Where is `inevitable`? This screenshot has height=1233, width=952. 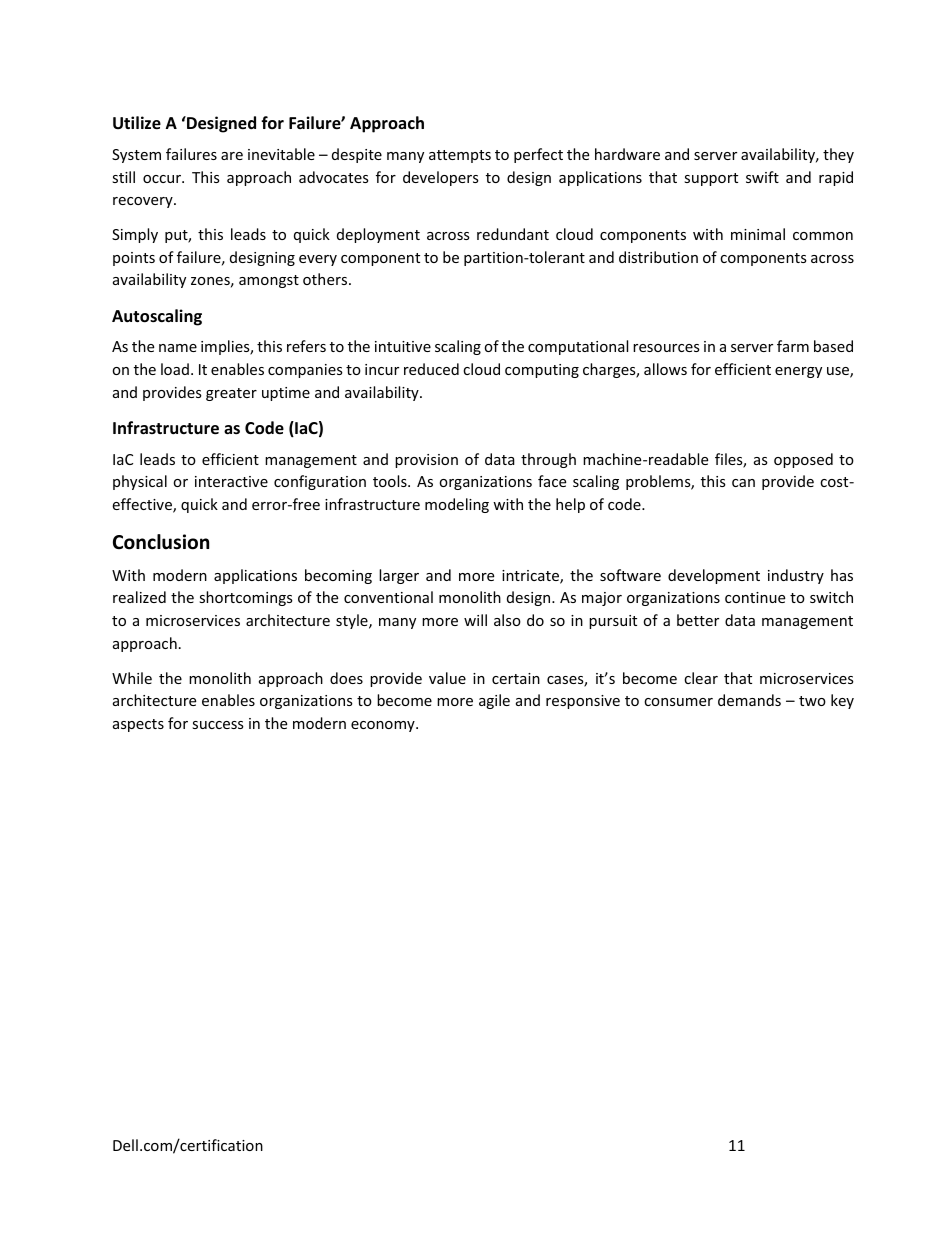
inevitable is located at coordinates (281, 154).
